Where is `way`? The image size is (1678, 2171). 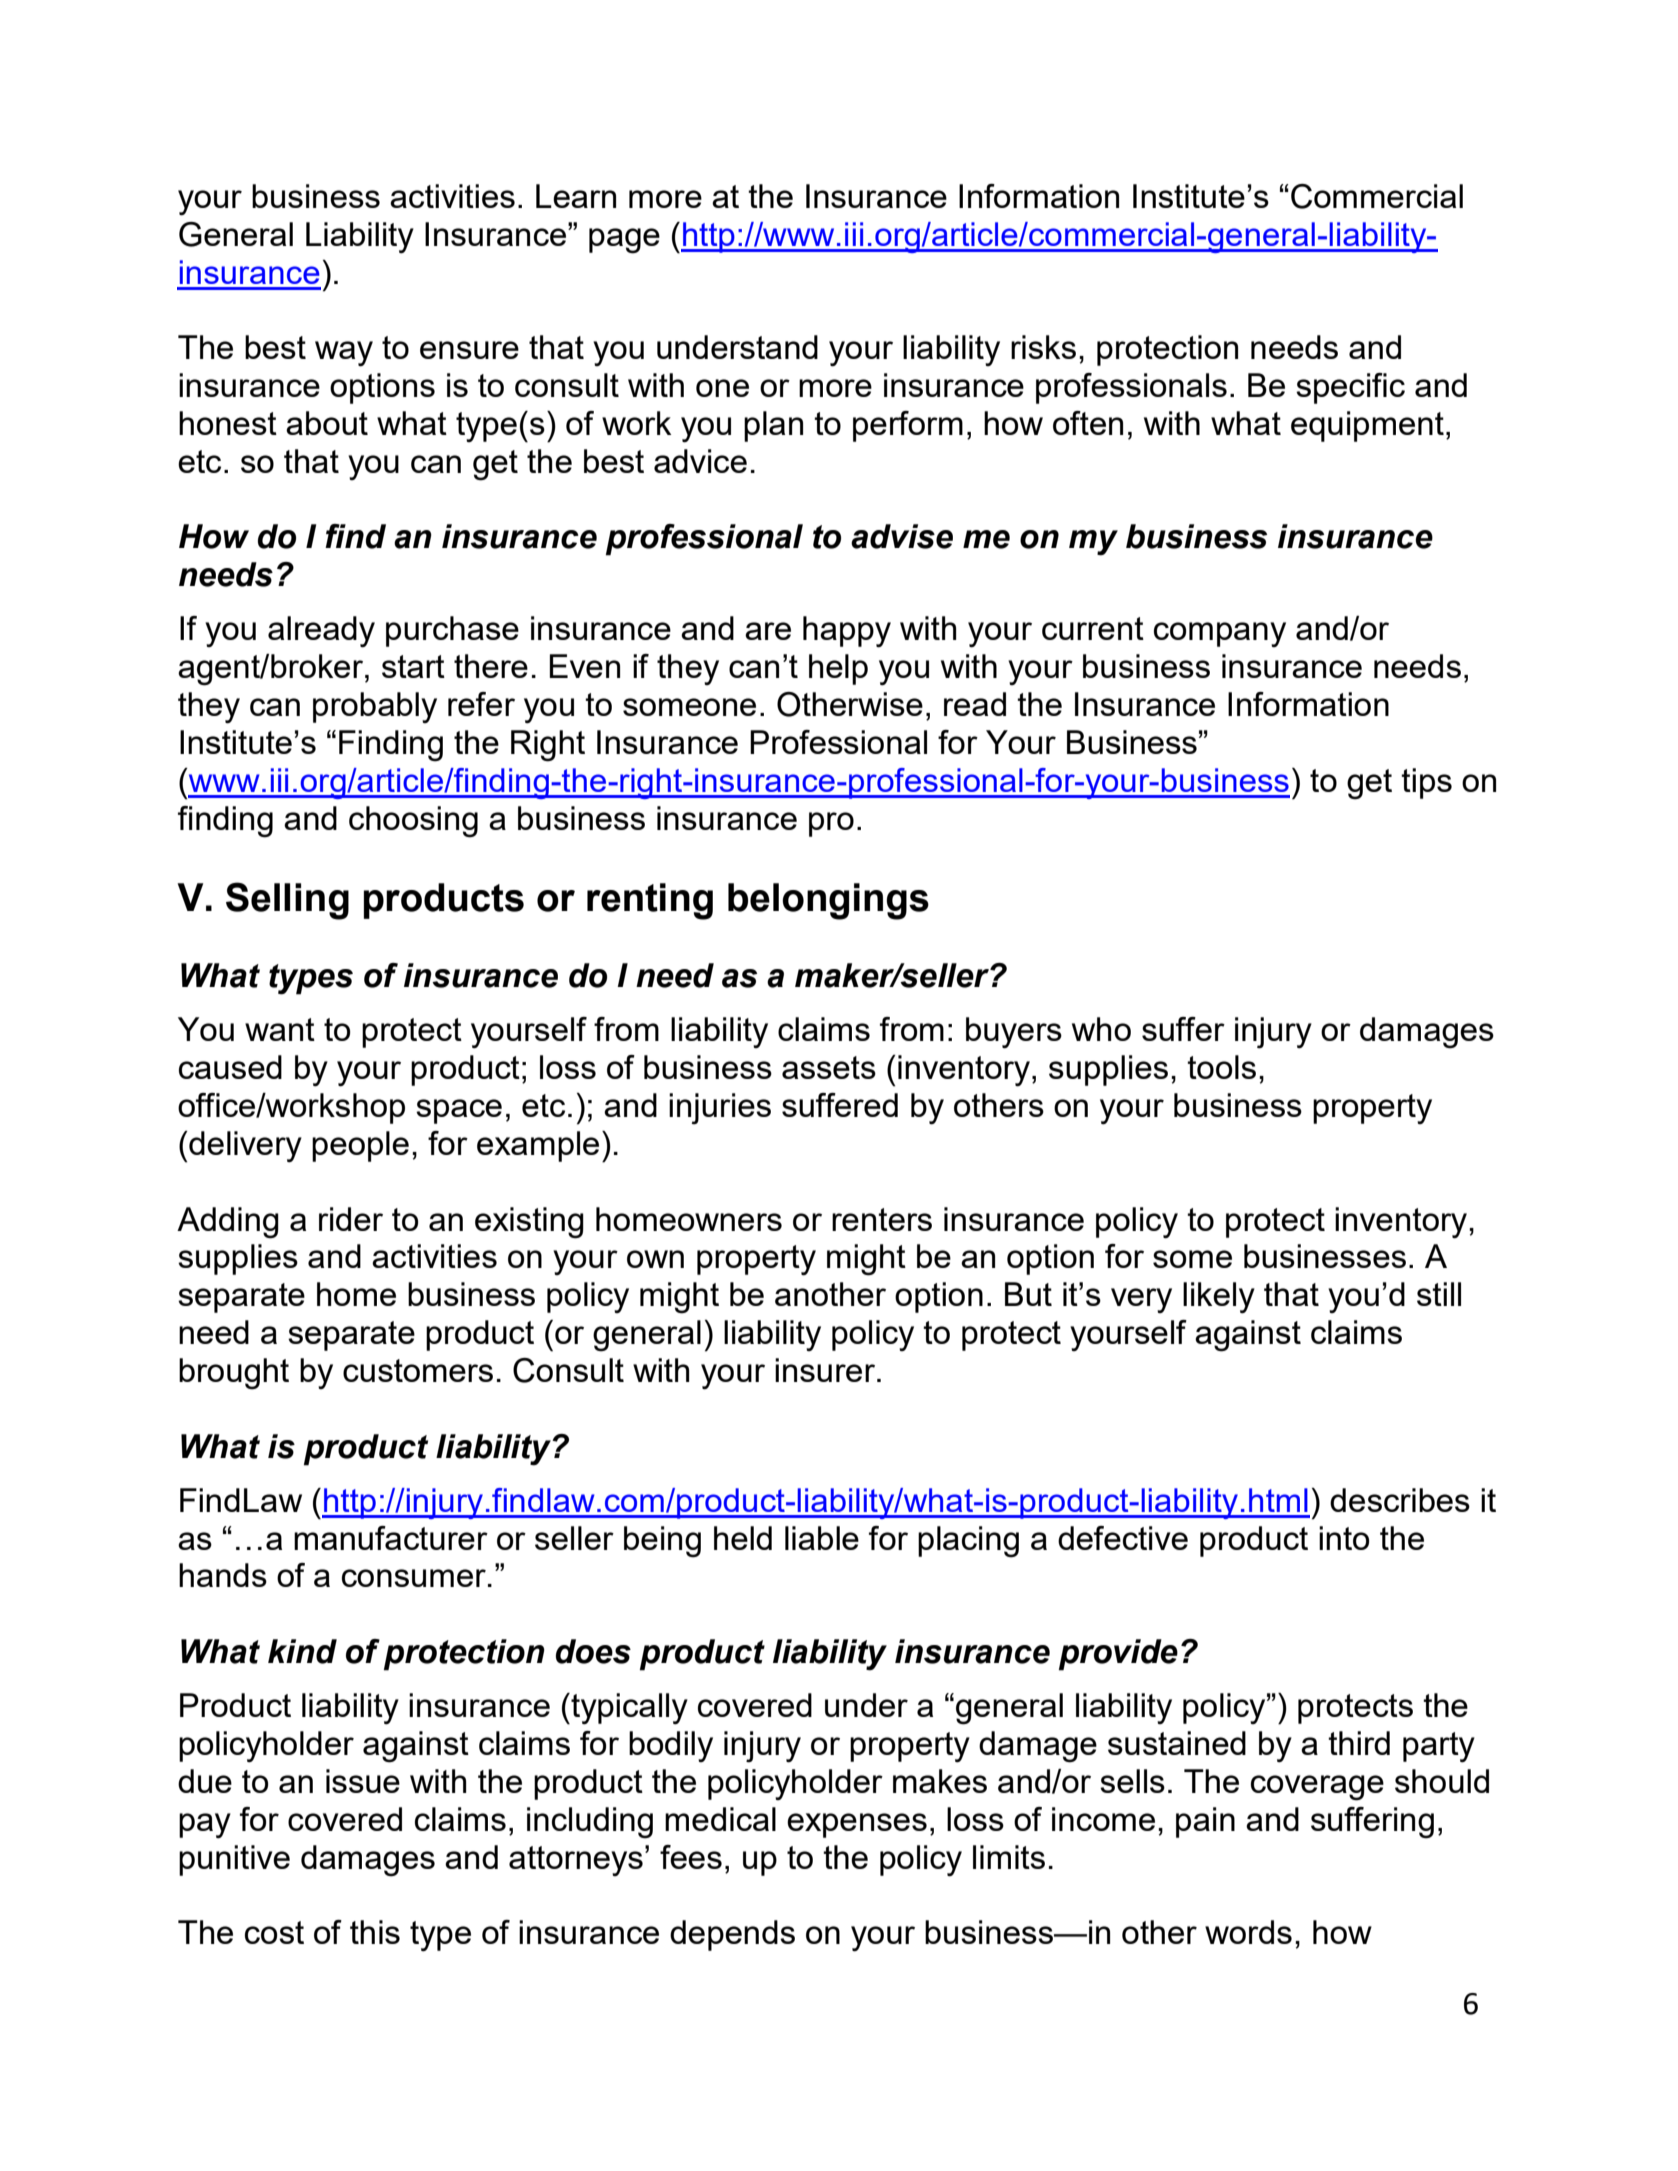
way is located at coordinates (344, 354).
